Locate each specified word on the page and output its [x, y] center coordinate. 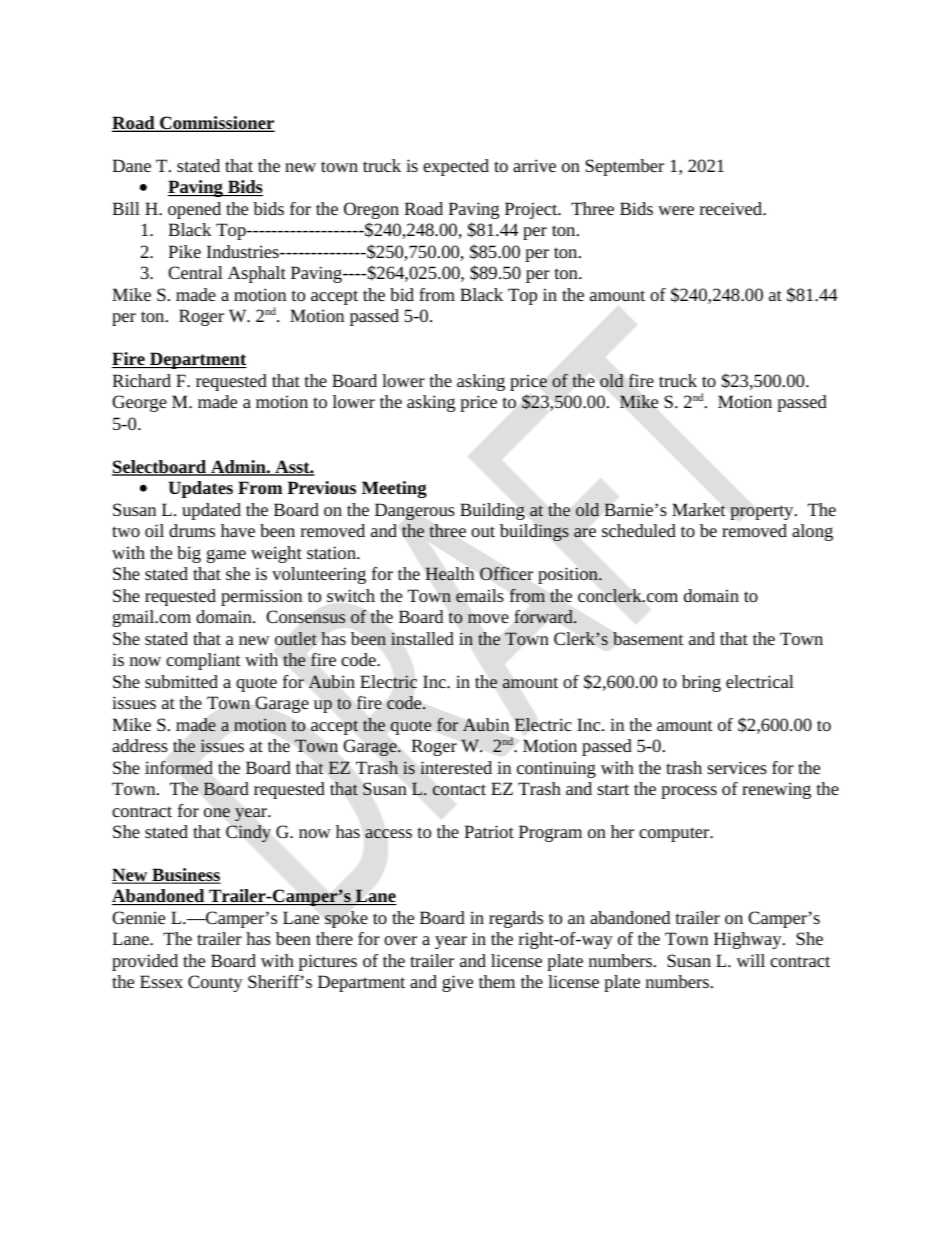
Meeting [394, 489]
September [624, 167]
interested [456, 767]
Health [450, 573]
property [763, 512]
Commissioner [216, 124]
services [737, 767]
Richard [142, 380]
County [215, 983]
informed [179, 768]
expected [456, 167]
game [226, 556]
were [676, 210]
